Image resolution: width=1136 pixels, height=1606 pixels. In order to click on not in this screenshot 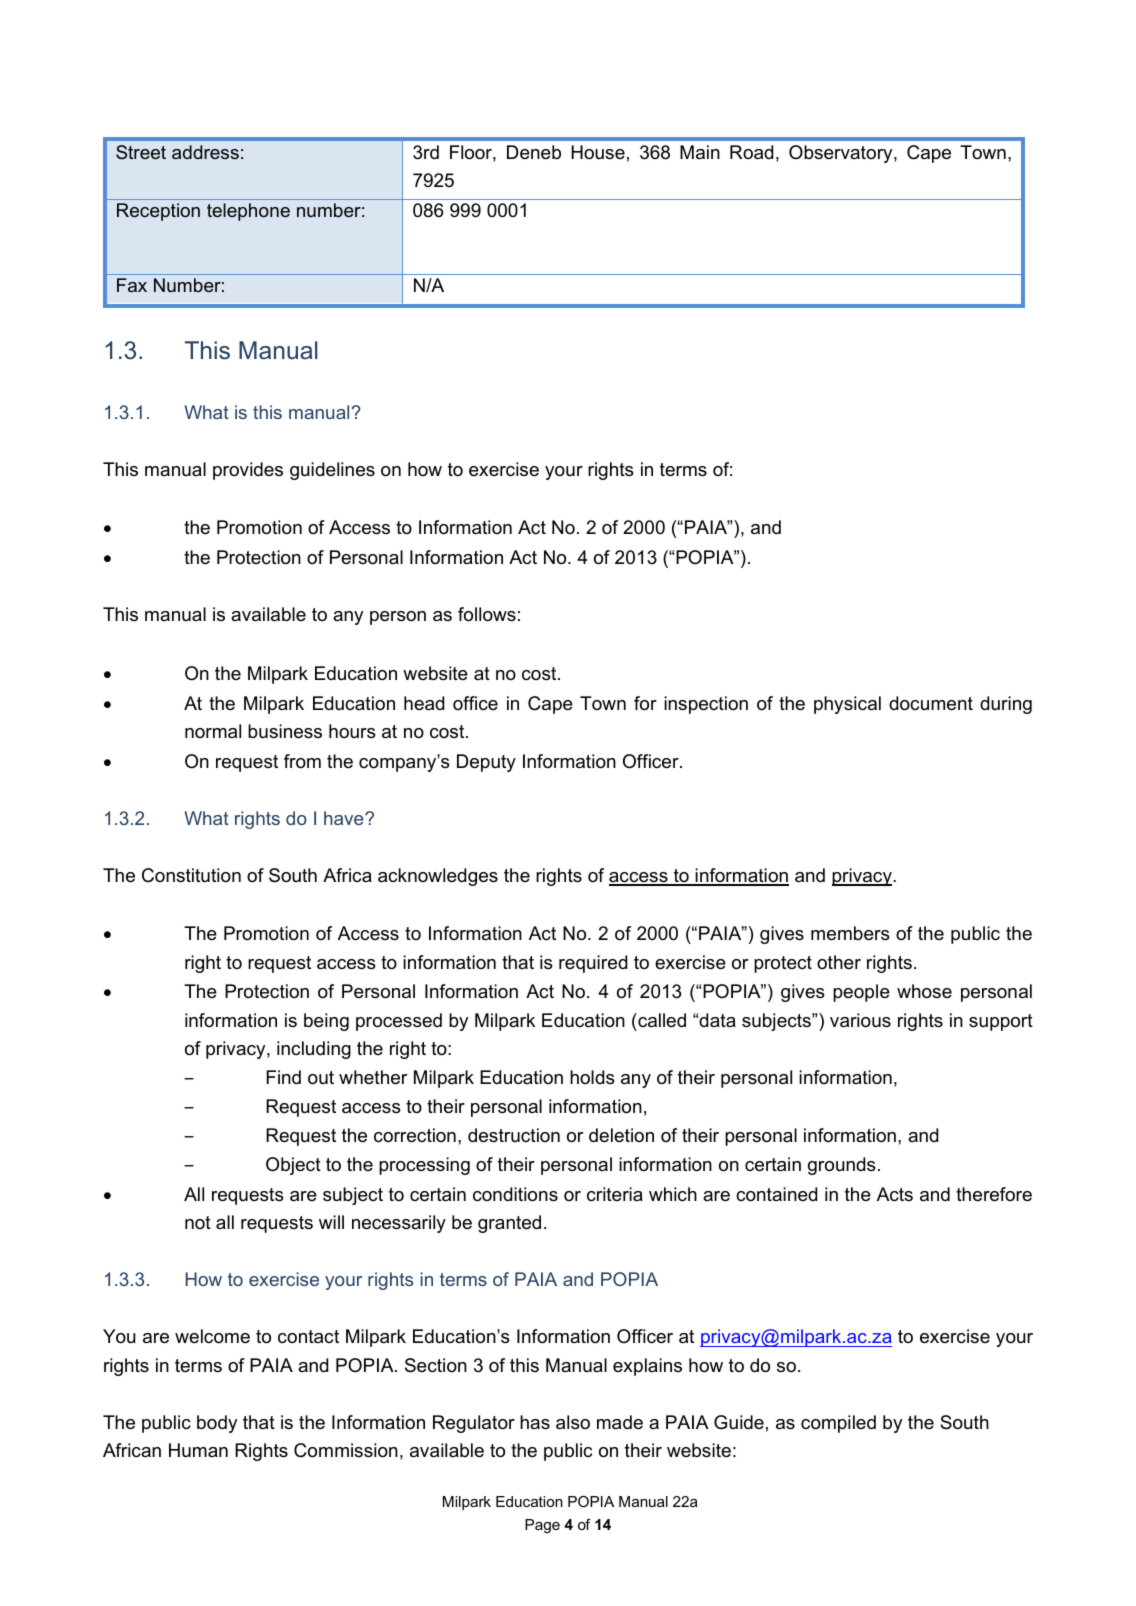, I will do `click(198, 1222)`.
